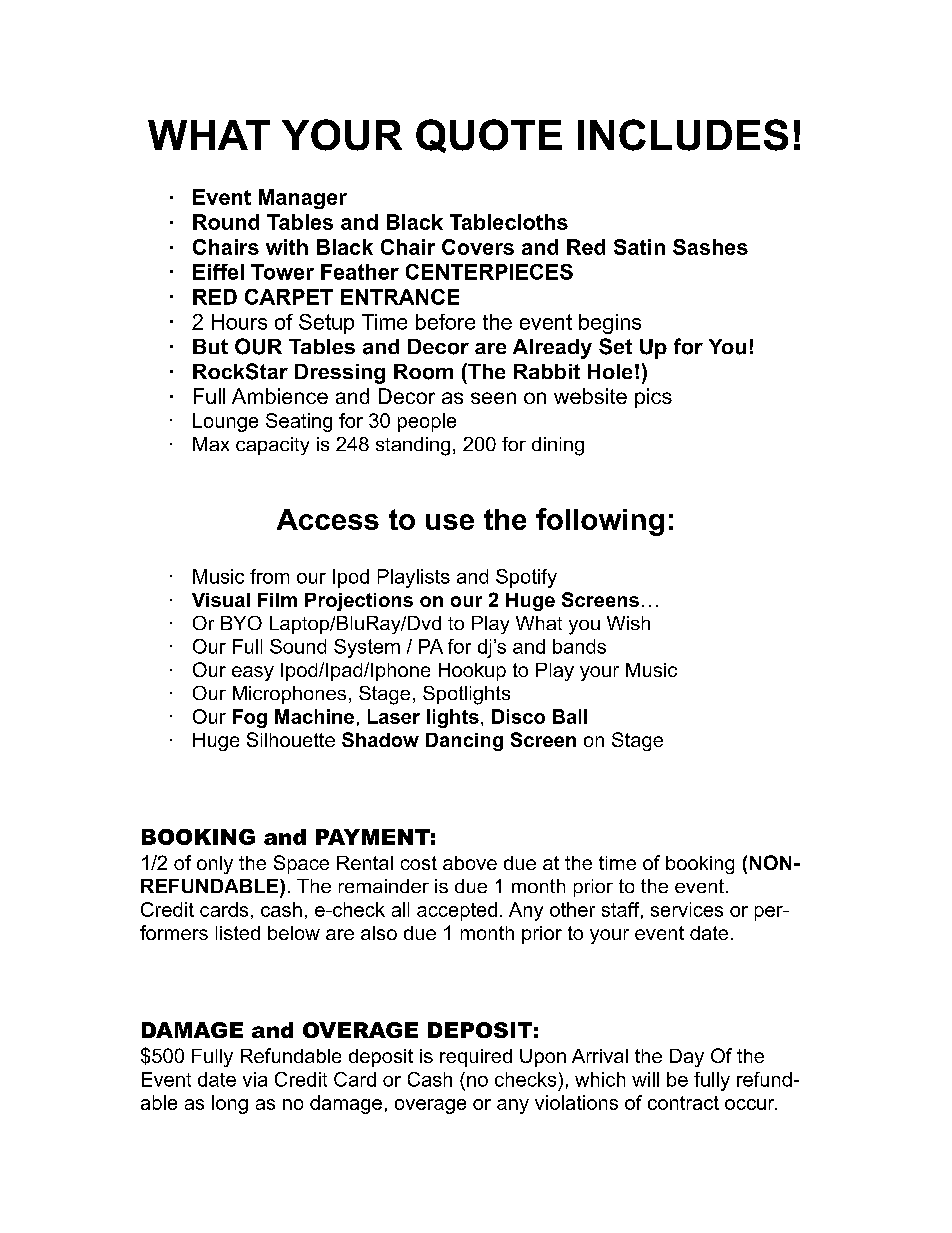  What do you see at coordinates (653, 398) in the page?
I see `pics` at bounding box center [653, 398].
